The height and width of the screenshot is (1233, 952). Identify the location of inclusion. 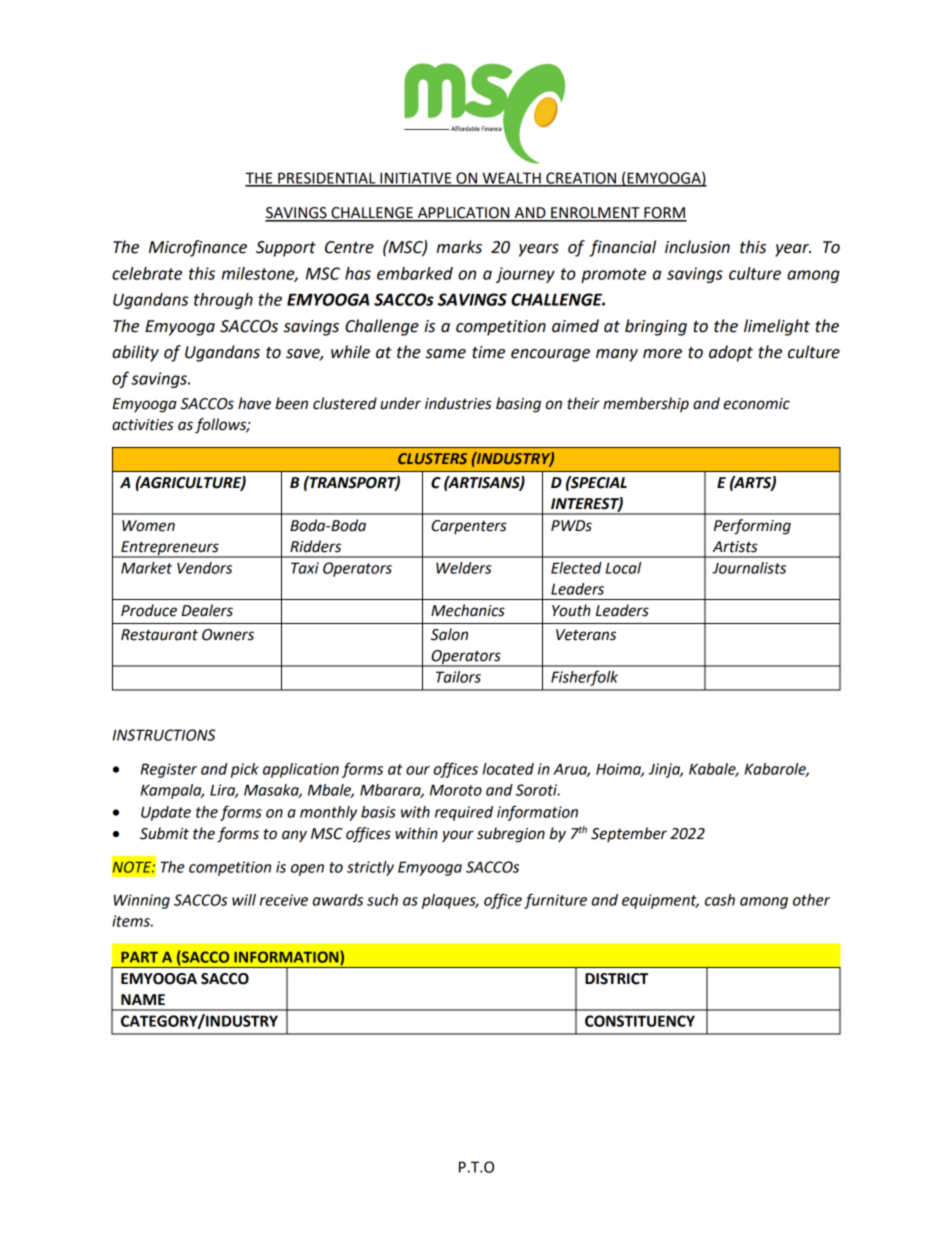
(697, 247).
